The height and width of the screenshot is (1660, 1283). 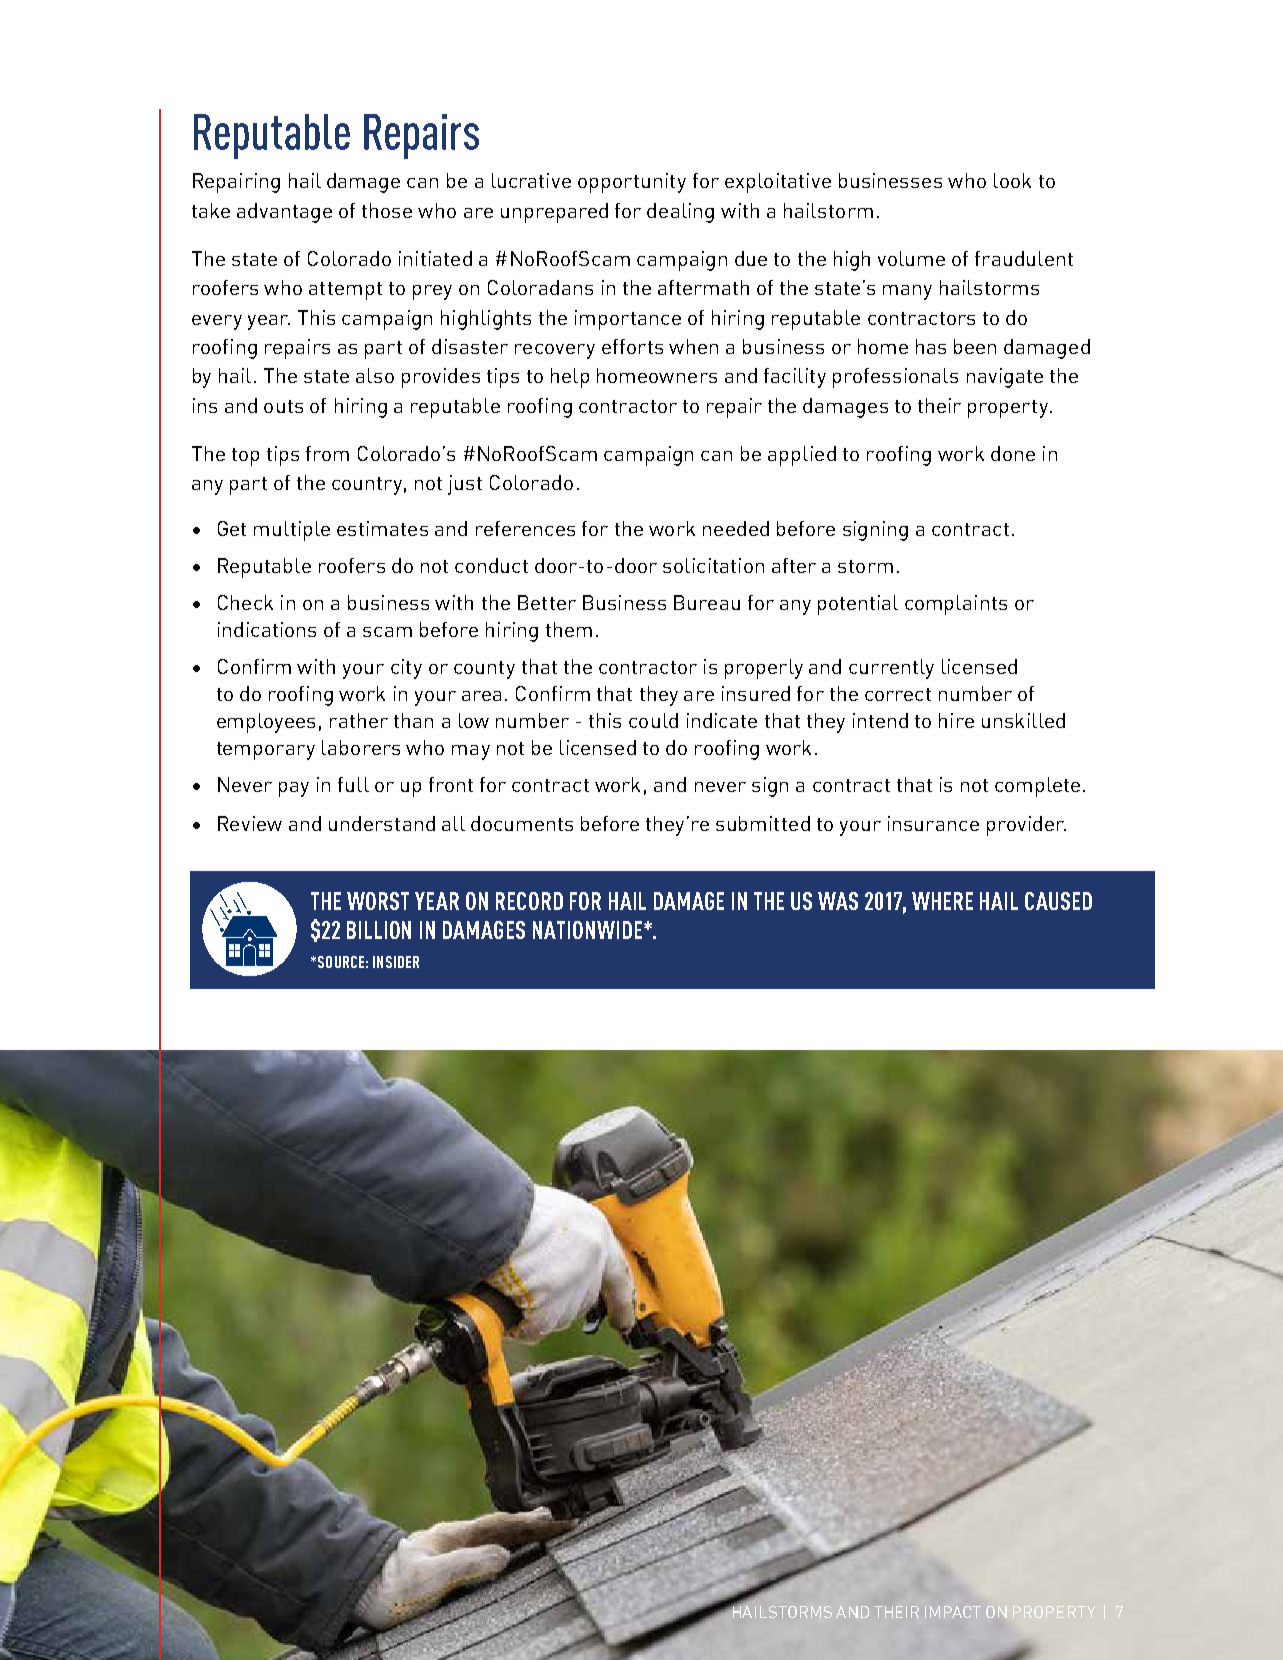 What do you see at coordinates (587, 930) in the screenshot?
I see `NATIONWIDE` at bounding box center [587, 930].
